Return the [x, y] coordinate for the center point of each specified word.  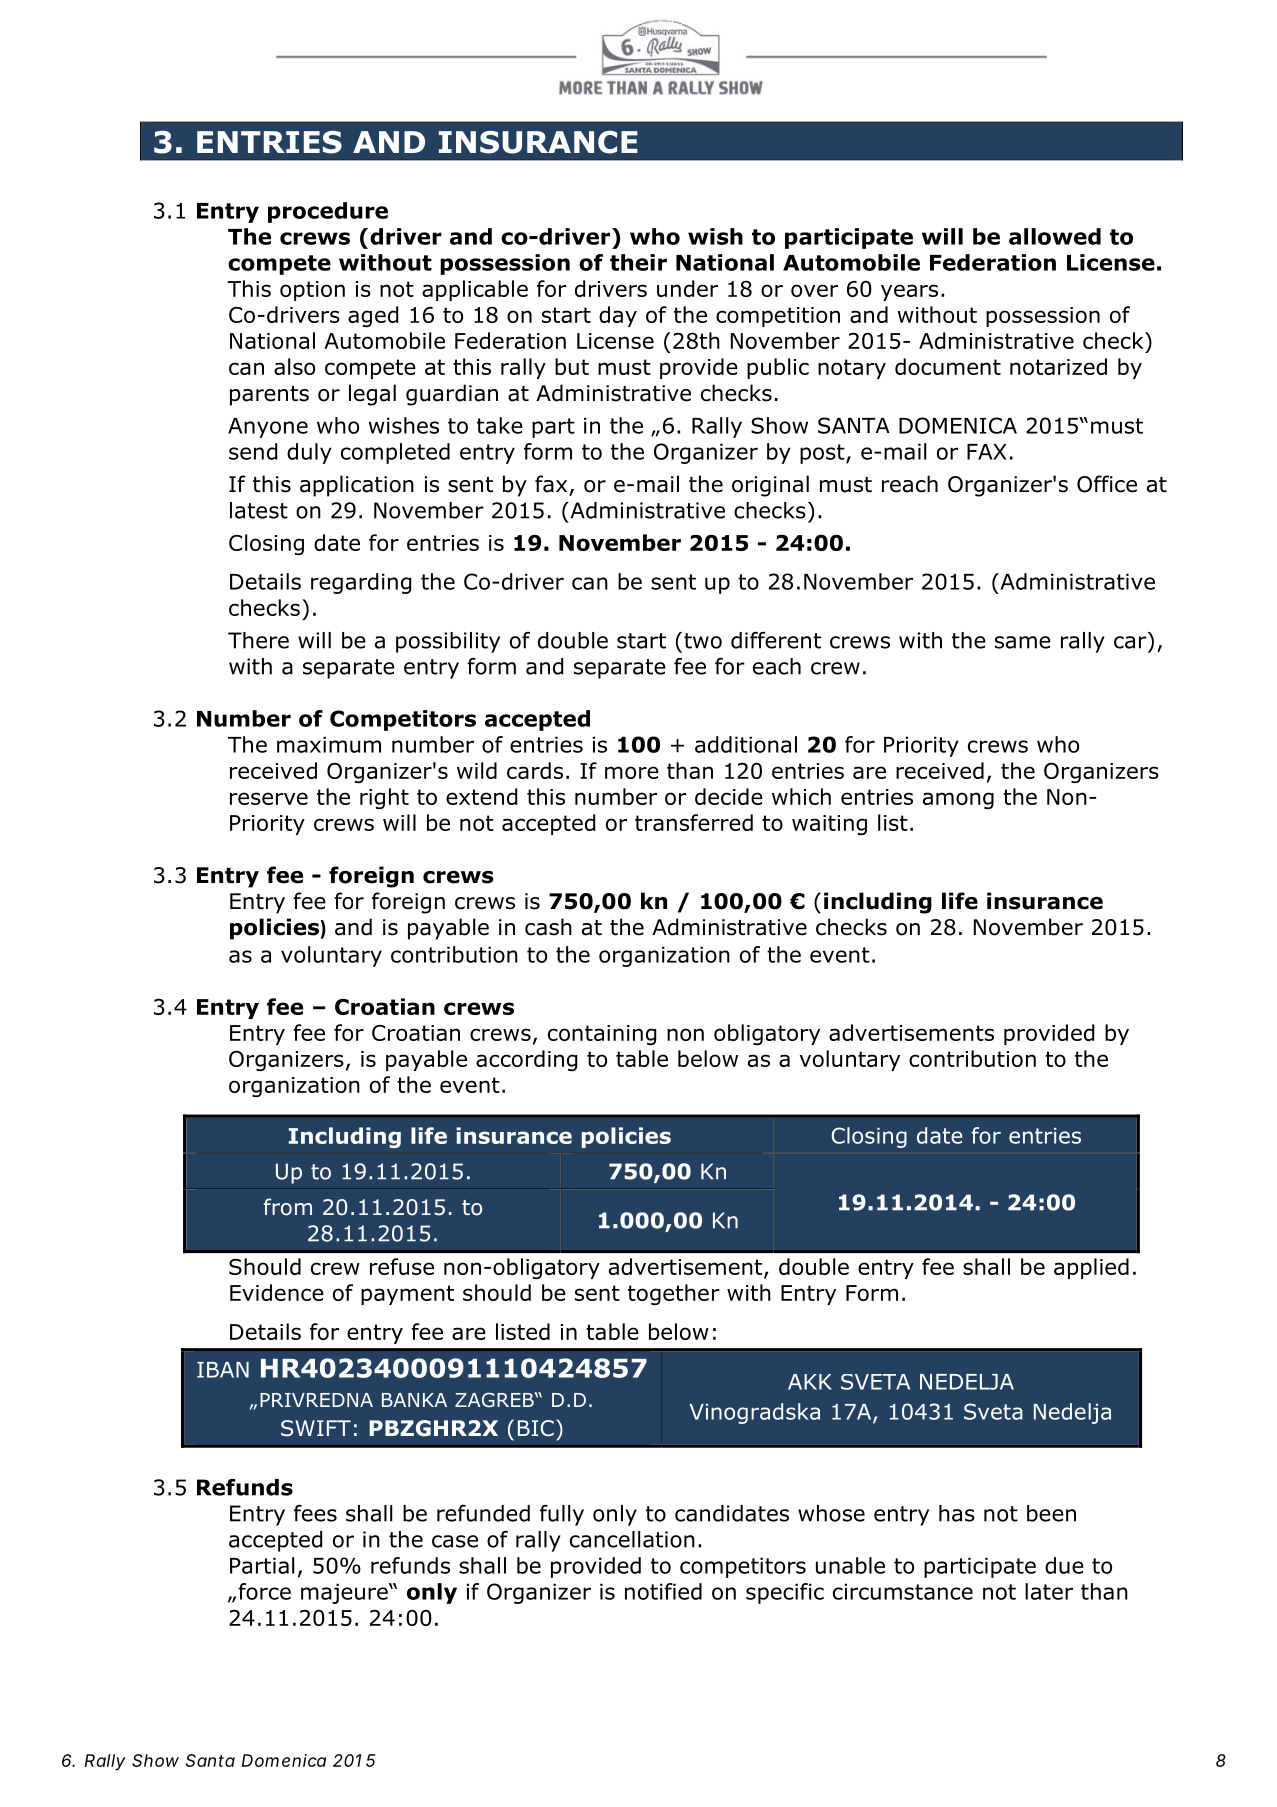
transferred [694, 822]
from [287, 1207]
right [384, 798]
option [312, 291]
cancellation [632, 1539]
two [703, 641]
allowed [1055, 236]
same [1023, 642]
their [638, 262]
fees [315, 1513]
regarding [361, 583]
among [958, 800]
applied [1091, 1268]
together [674, 1294]
